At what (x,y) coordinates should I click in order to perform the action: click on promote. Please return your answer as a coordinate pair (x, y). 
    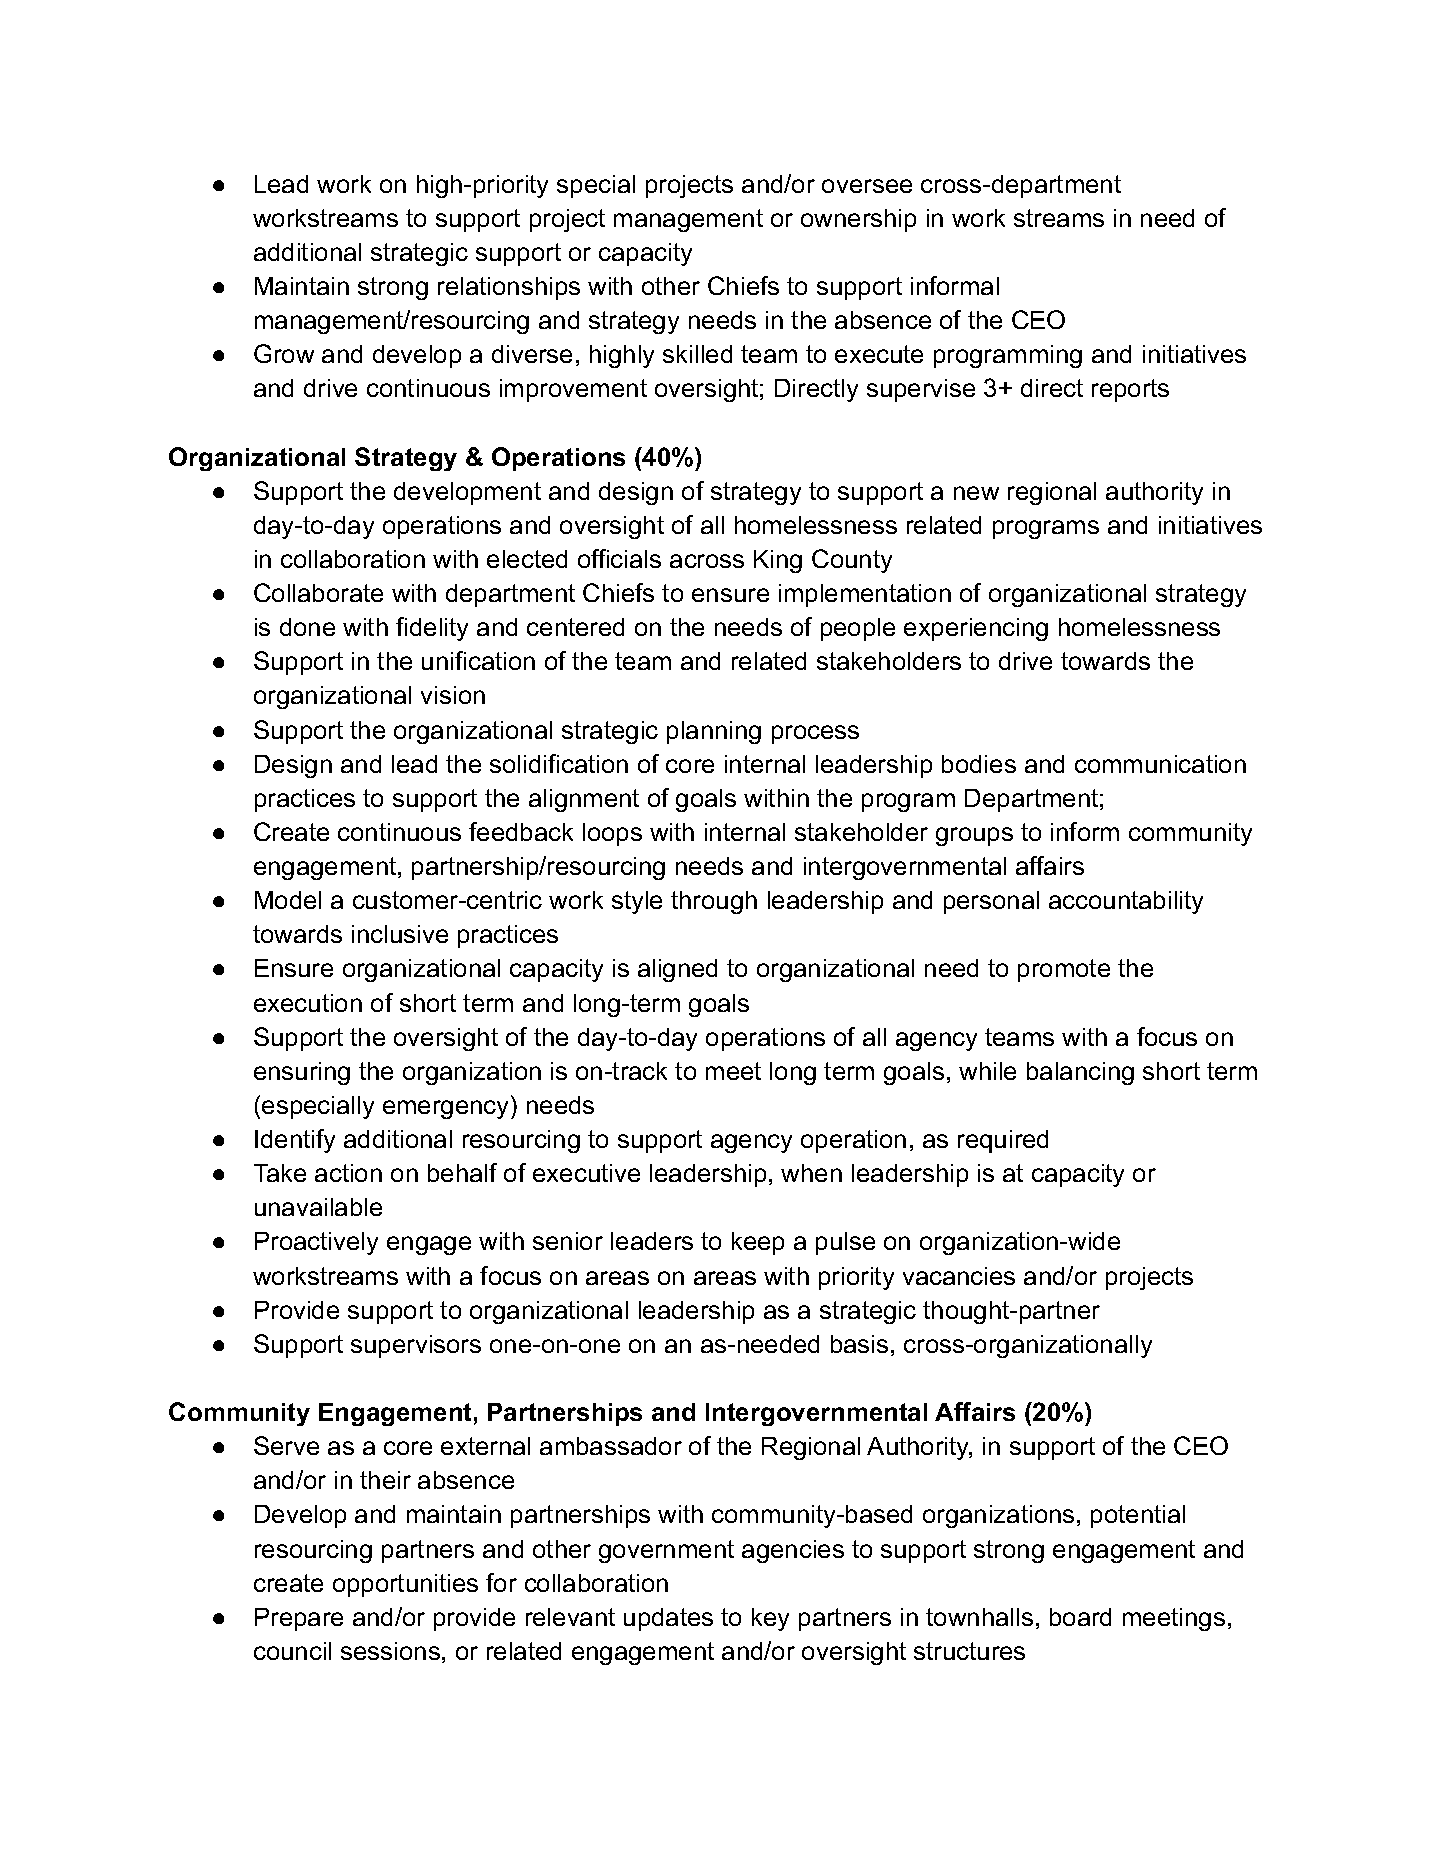
    Looking at the image, I should click on (1064, 970).
